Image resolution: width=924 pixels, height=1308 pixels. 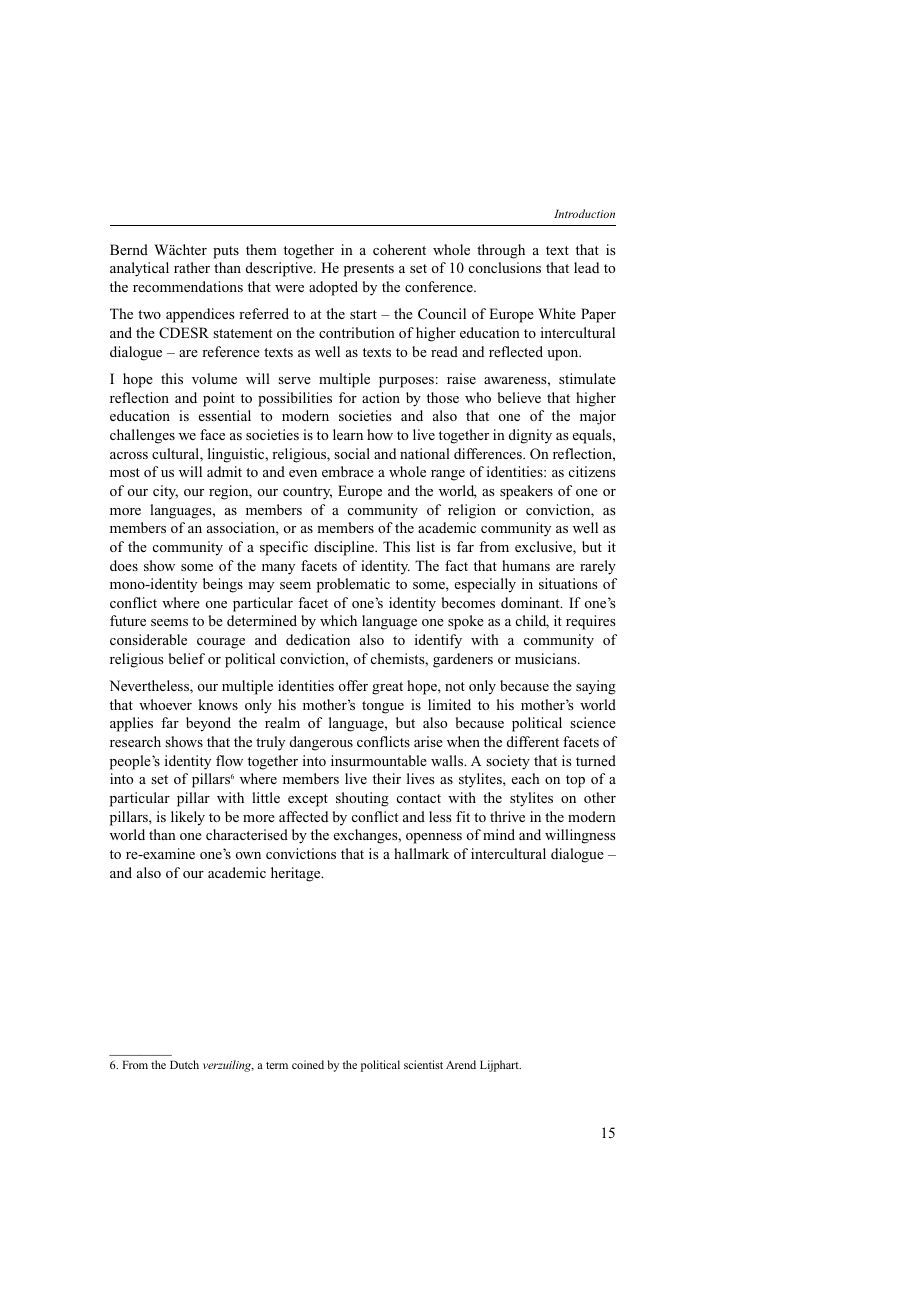 What do you see at coordinates (369, 270) in the screenshot?
I see `presents` at bounding box center [369, 270].
